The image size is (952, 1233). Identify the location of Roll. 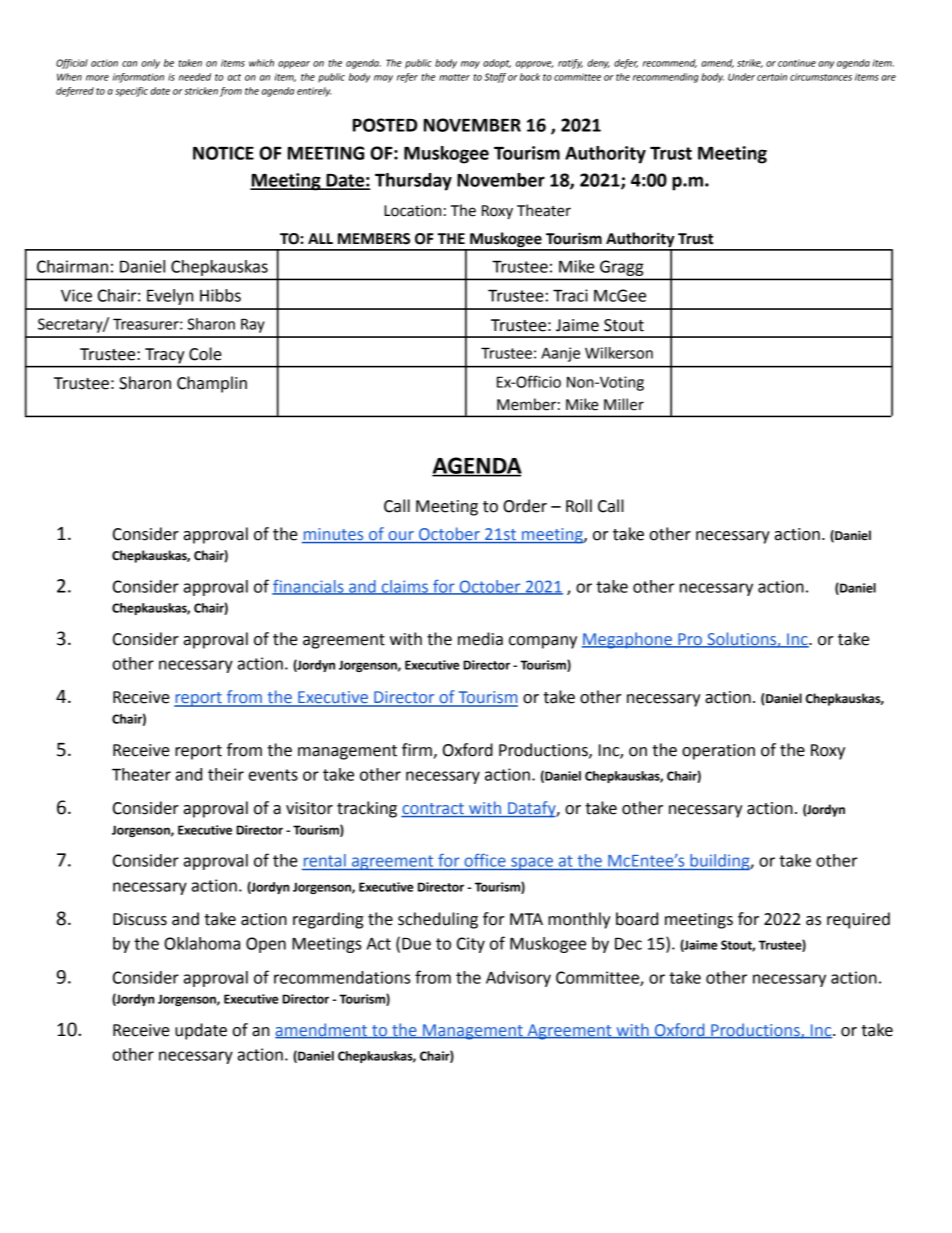
(579, 506).
